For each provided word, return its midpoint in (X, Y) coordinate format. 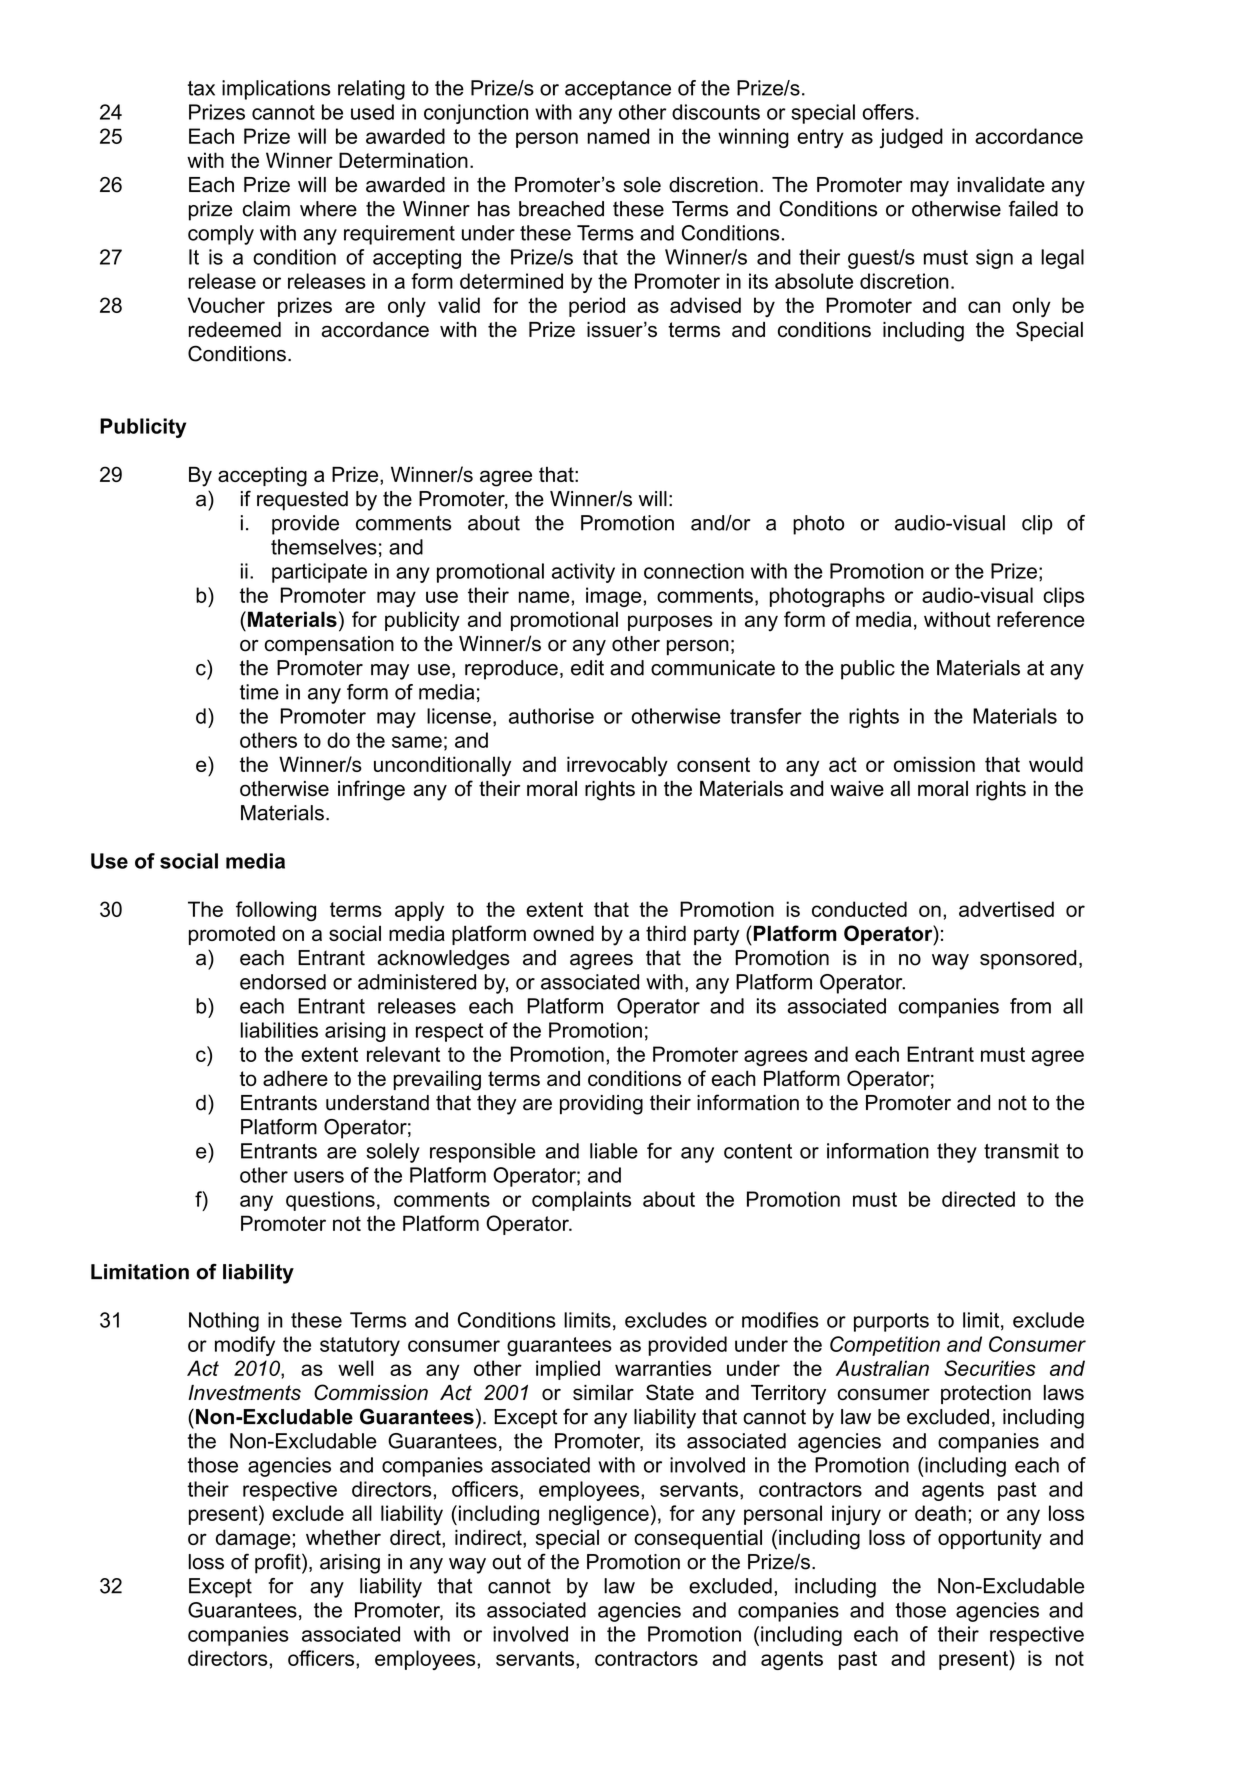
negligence (599, 1515)
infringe (371, 790)
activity (583, 573)
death (940, 1513)
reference (1040, 619)
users (319, 1177)
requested (302, 501)
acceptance (618, 90)
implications (276, 90)
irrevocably (617, 766)
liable (614, 1151)
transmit (1021, 1151)
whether (343, 1537)
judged (911, 138)
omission (934, 764)
